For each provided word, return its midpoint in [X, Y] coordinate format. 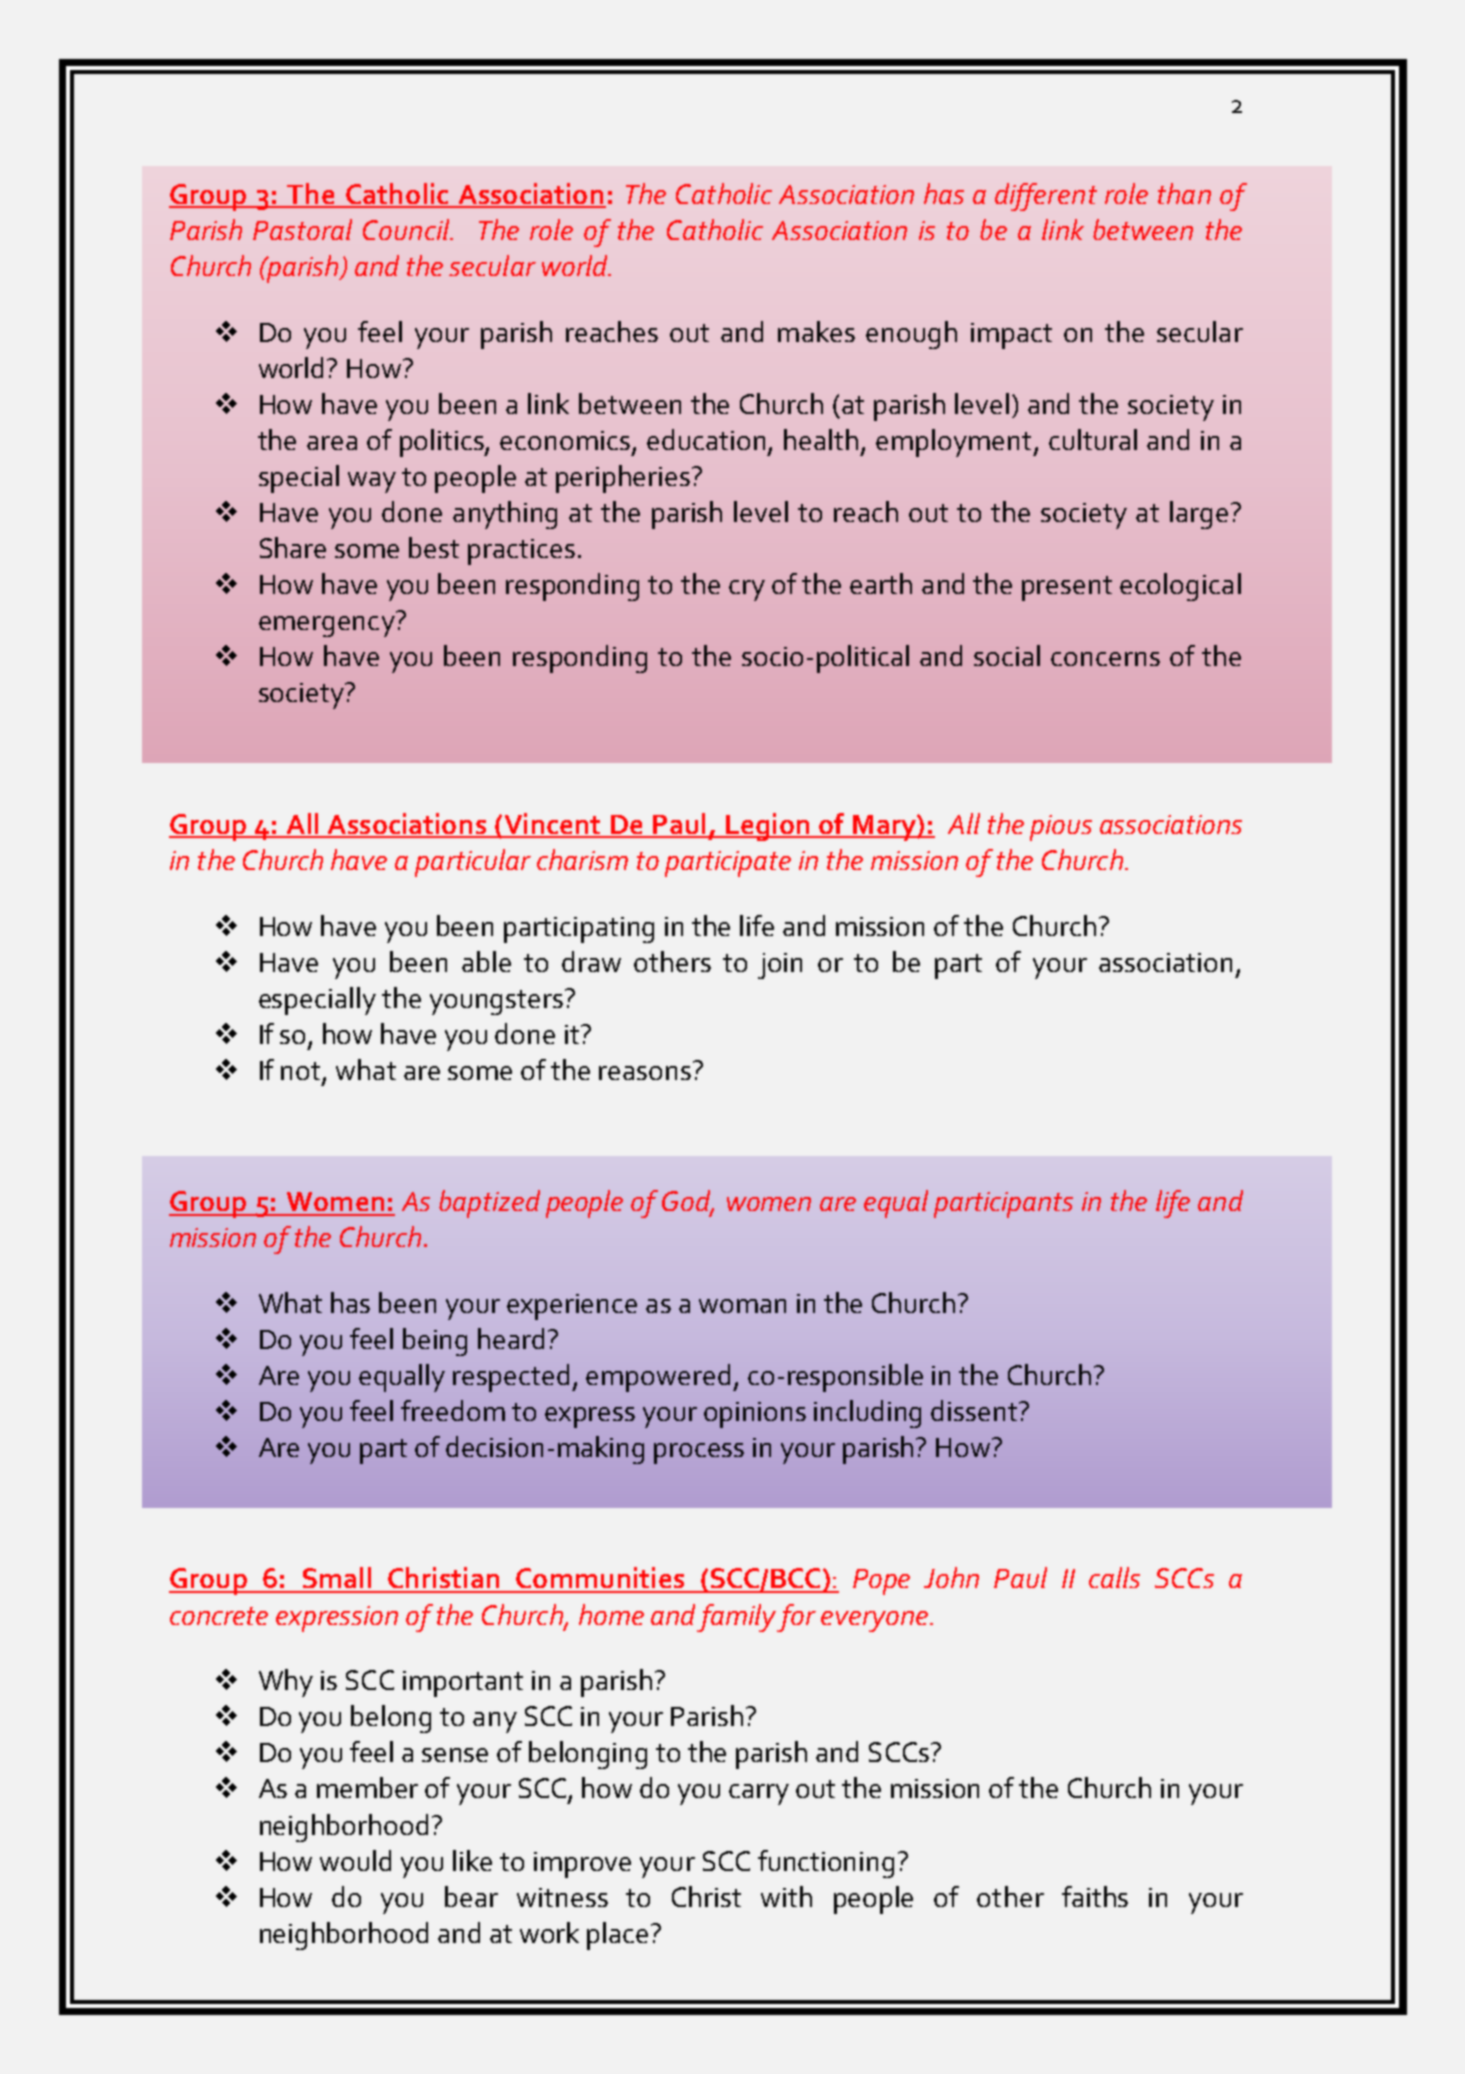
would [355, 1860]
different [1046, 197]
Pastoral [302, 229]
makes [816, 331]
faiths [1095, 1896]
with [786, 1896]
